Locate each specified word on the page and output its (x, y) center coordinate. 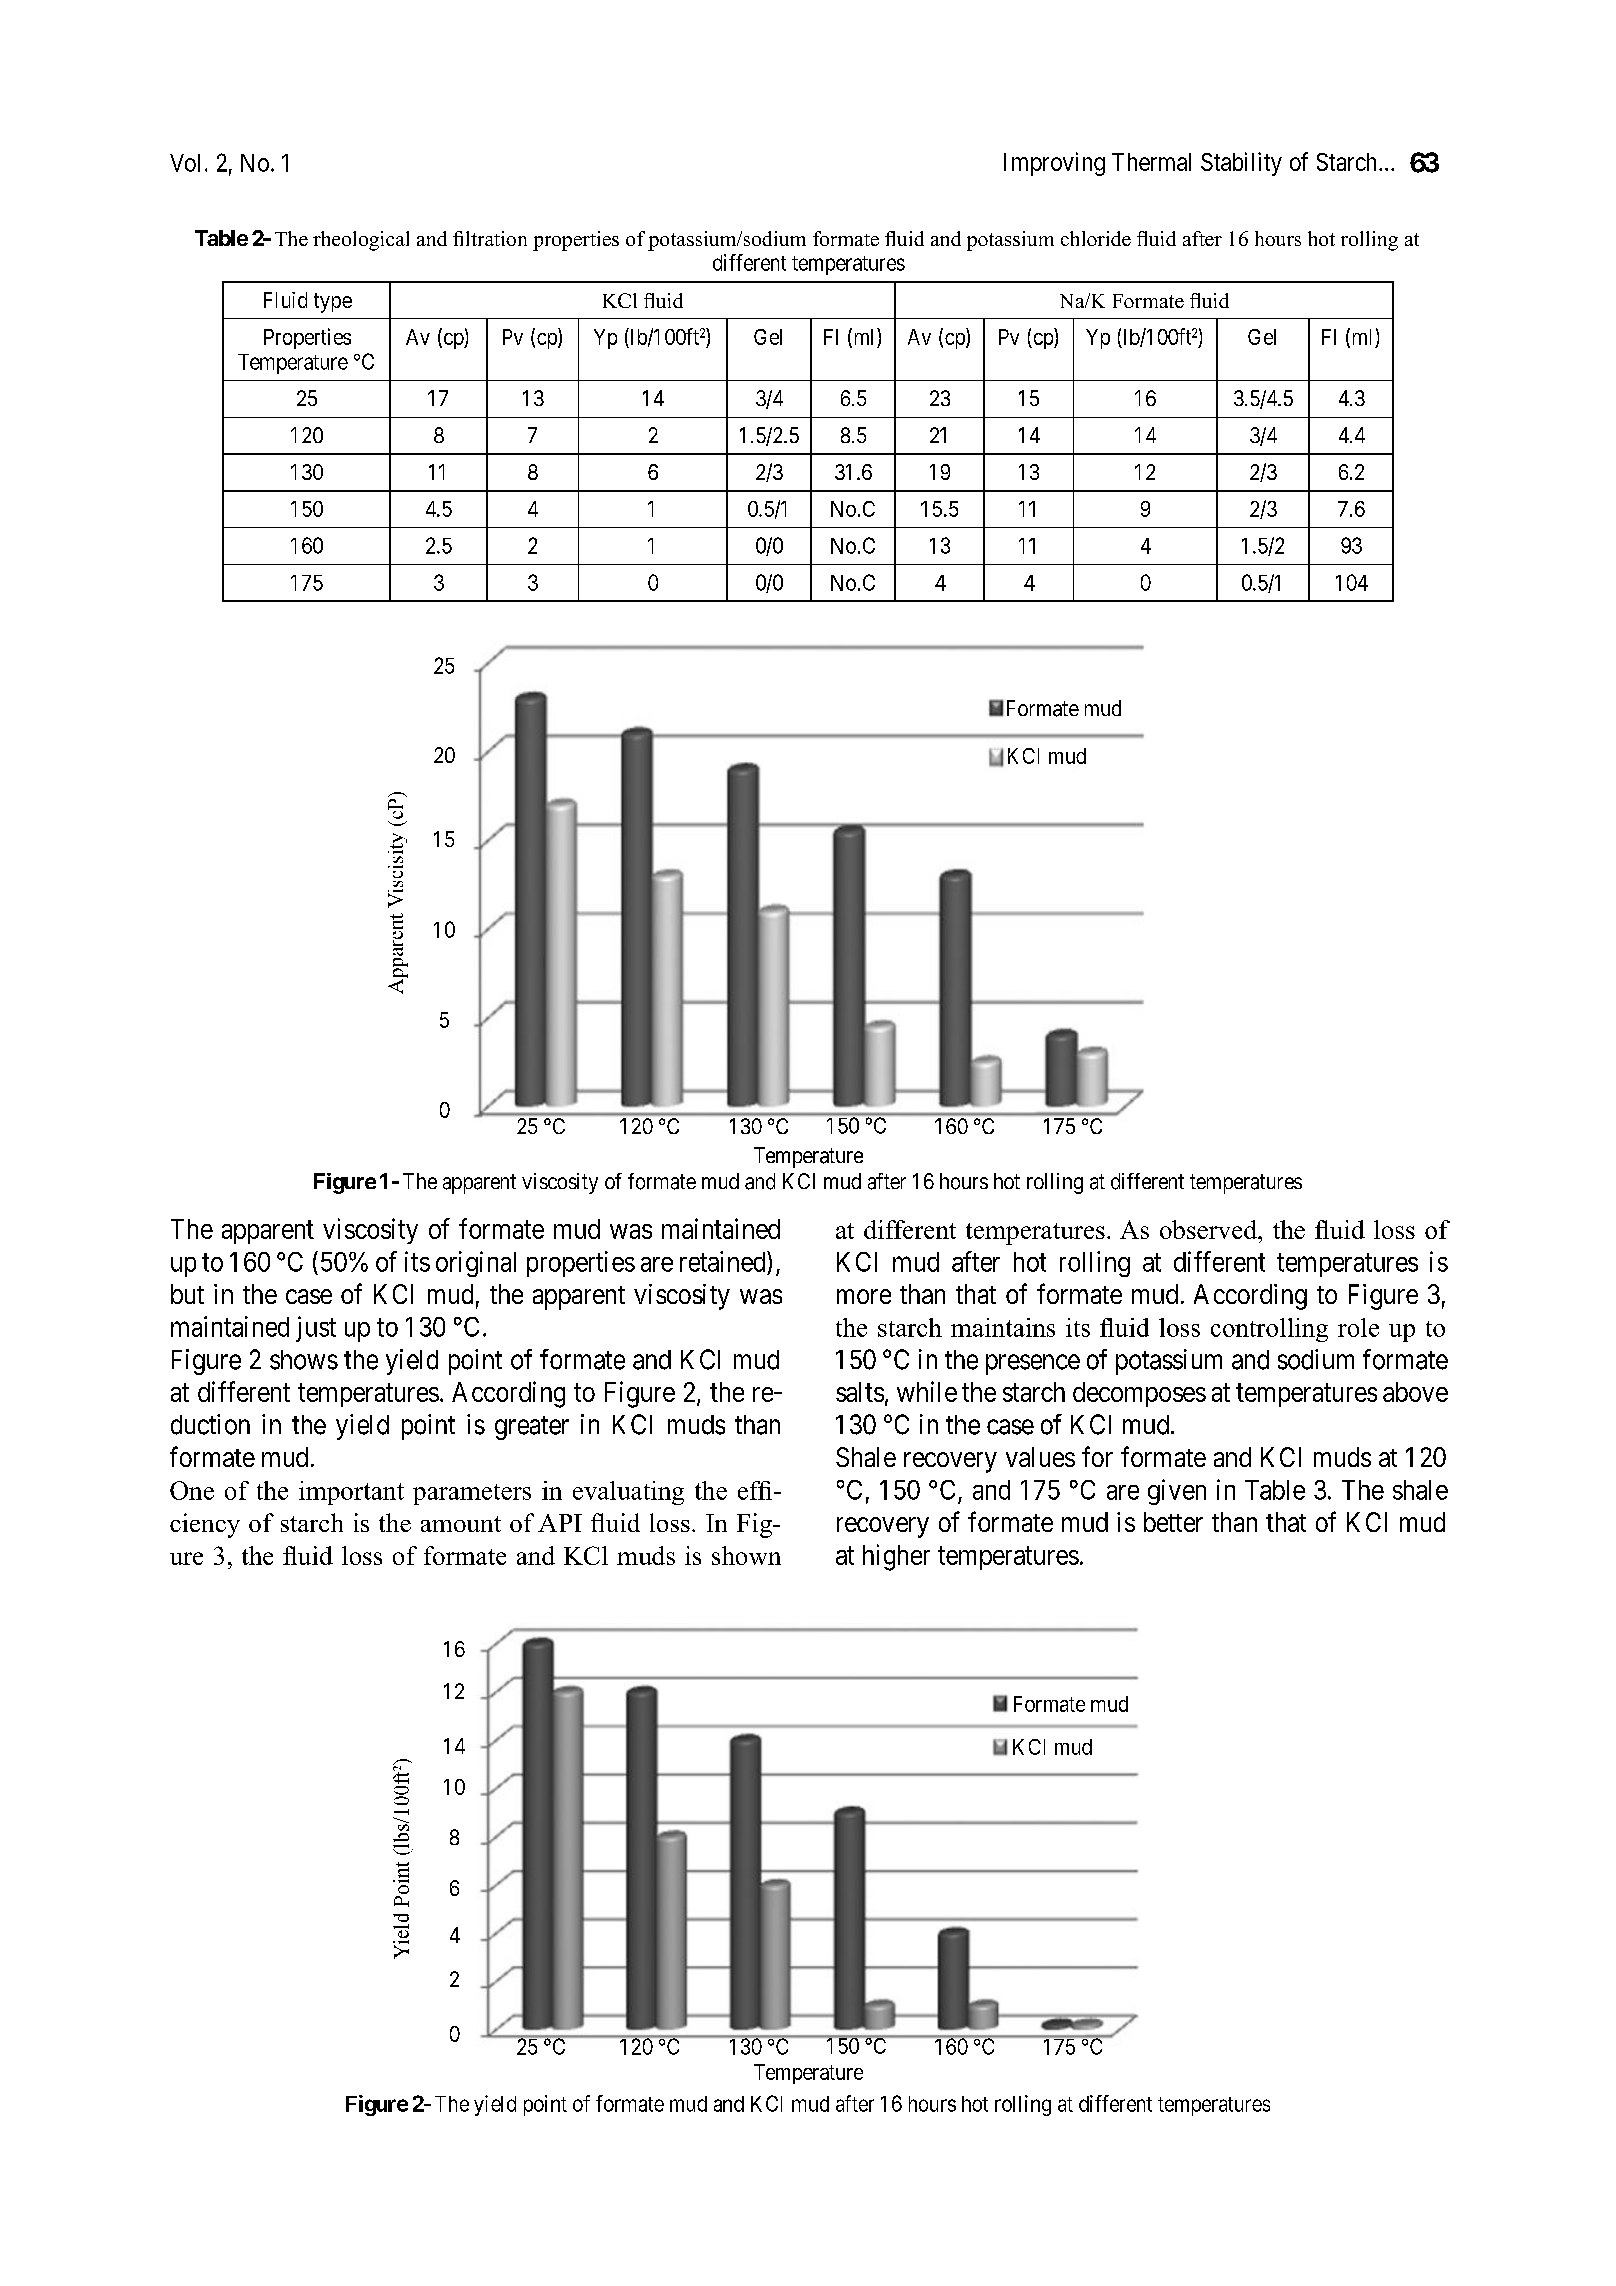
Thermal (1151, 162)
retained (724, 1261)
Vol (185, 163)
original (476, 1264)
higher (896, 1557)
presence (1033, 1364)
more (864, 1296)
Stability (1241, 164)
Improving (1054, 164)
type (333, 303)
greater (532, 1428)
